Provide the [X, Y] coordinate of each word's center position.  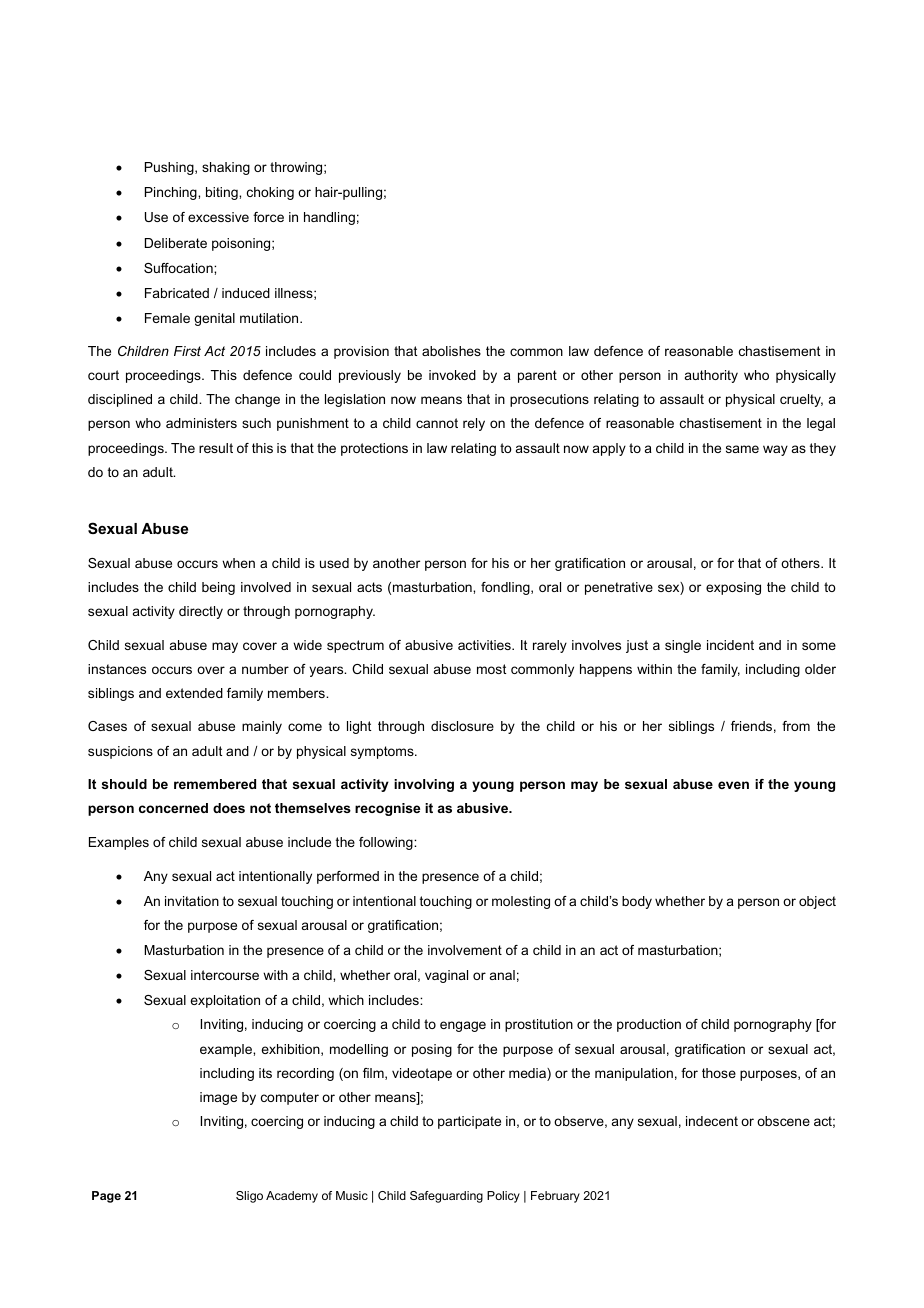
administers [201, 423]
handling [329, 218]
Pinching [172, 193]
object [817, 902]
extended [194, 693]
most [491, 669]
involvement [465, 950]
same [742, 449]
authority [711, 376]
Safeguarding [446, 1197]
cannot [437, 423]
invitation [192, 901]
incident [730, 645]
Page [106, 1197]
